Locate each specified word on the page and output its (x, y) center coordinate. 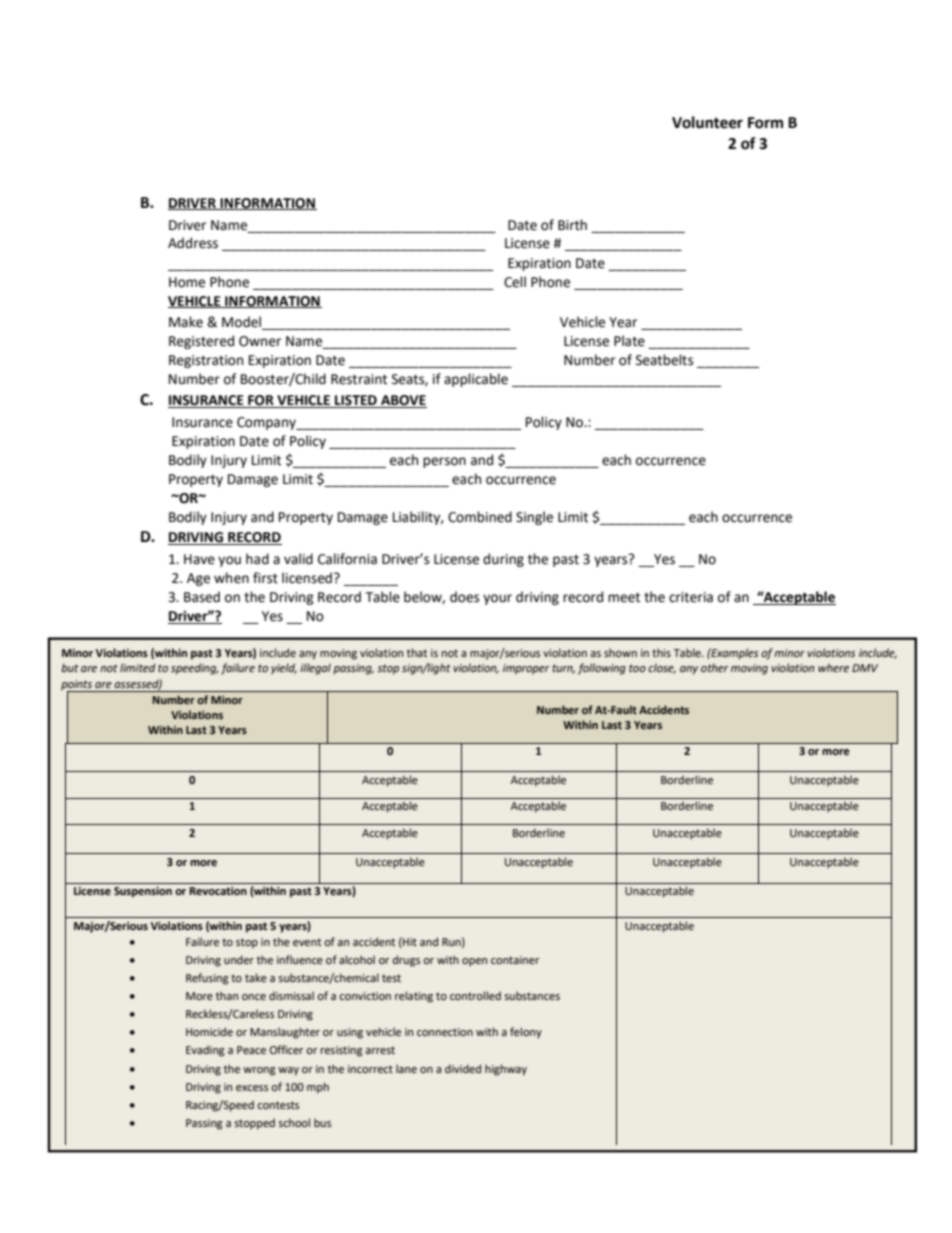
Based (202, 597)
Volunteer (707, 122)
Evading (205, 1051)
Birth (572, 225)
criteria (691, 597)
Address (193, 243)
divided (463, 1068)
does (464, 597)
